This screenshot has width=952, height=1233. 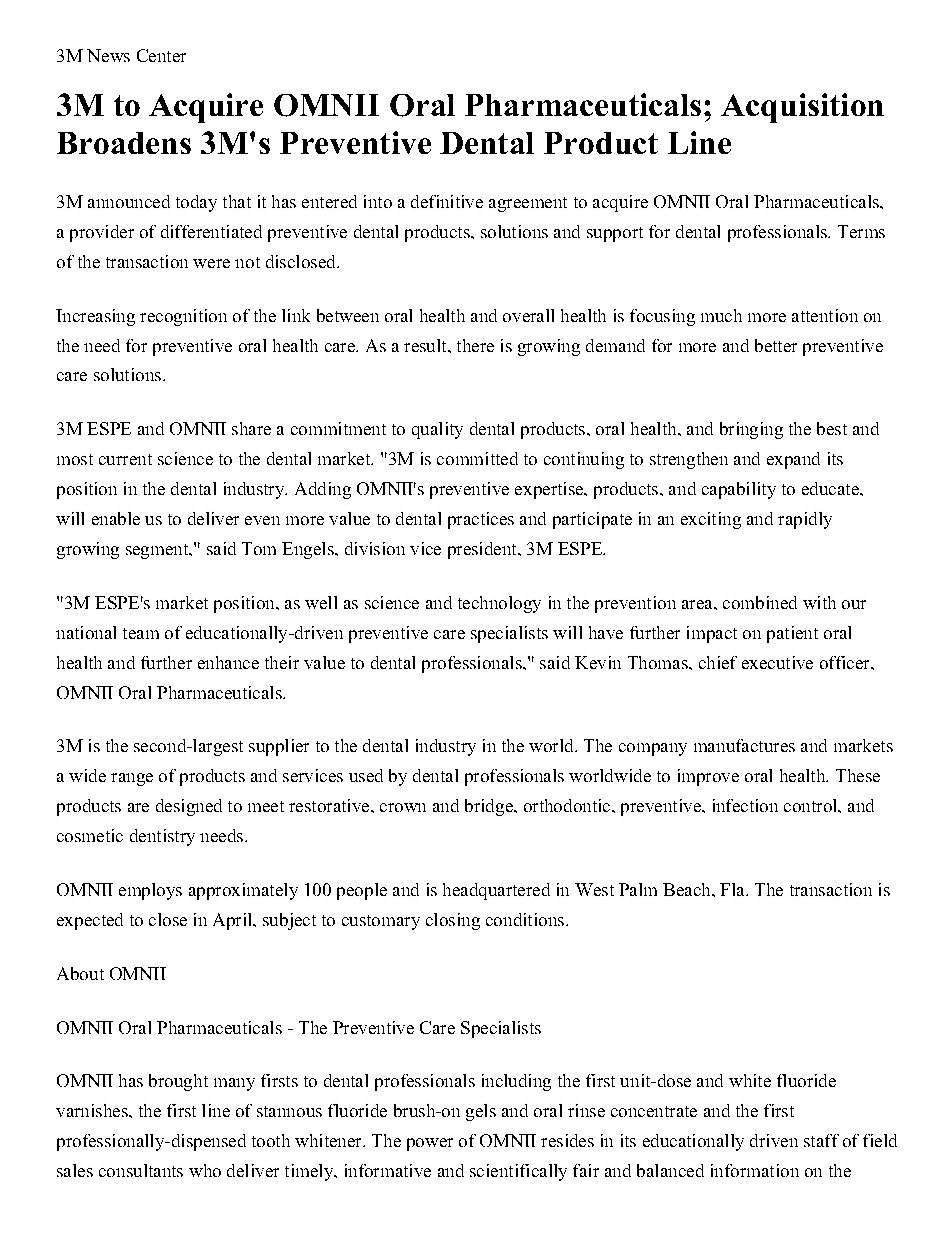 I want to click on definitive, so click(x=447, y=201).
